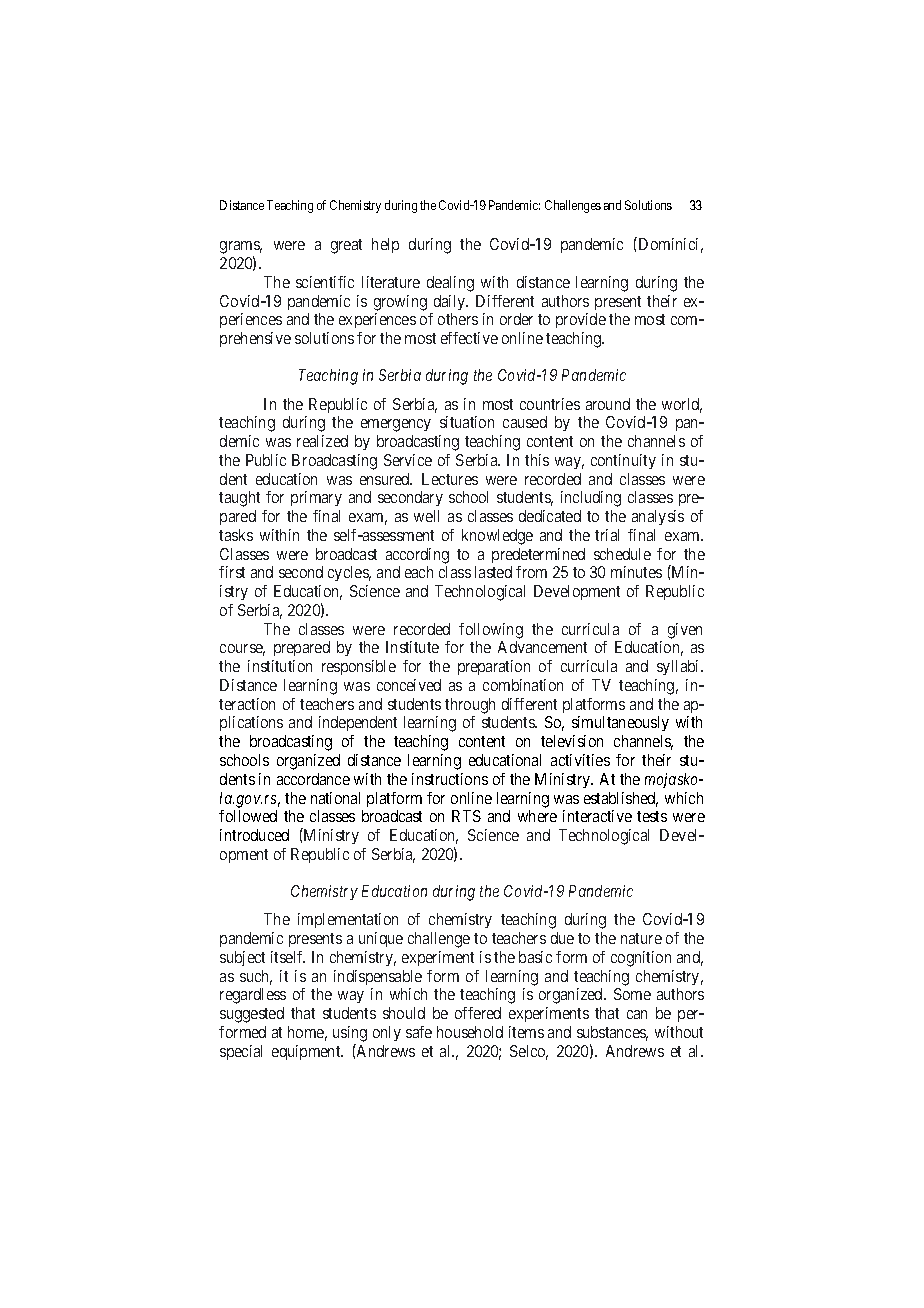 This screenshot has width=924, height=1308. I want to click on scientific, so click(325, 282).
